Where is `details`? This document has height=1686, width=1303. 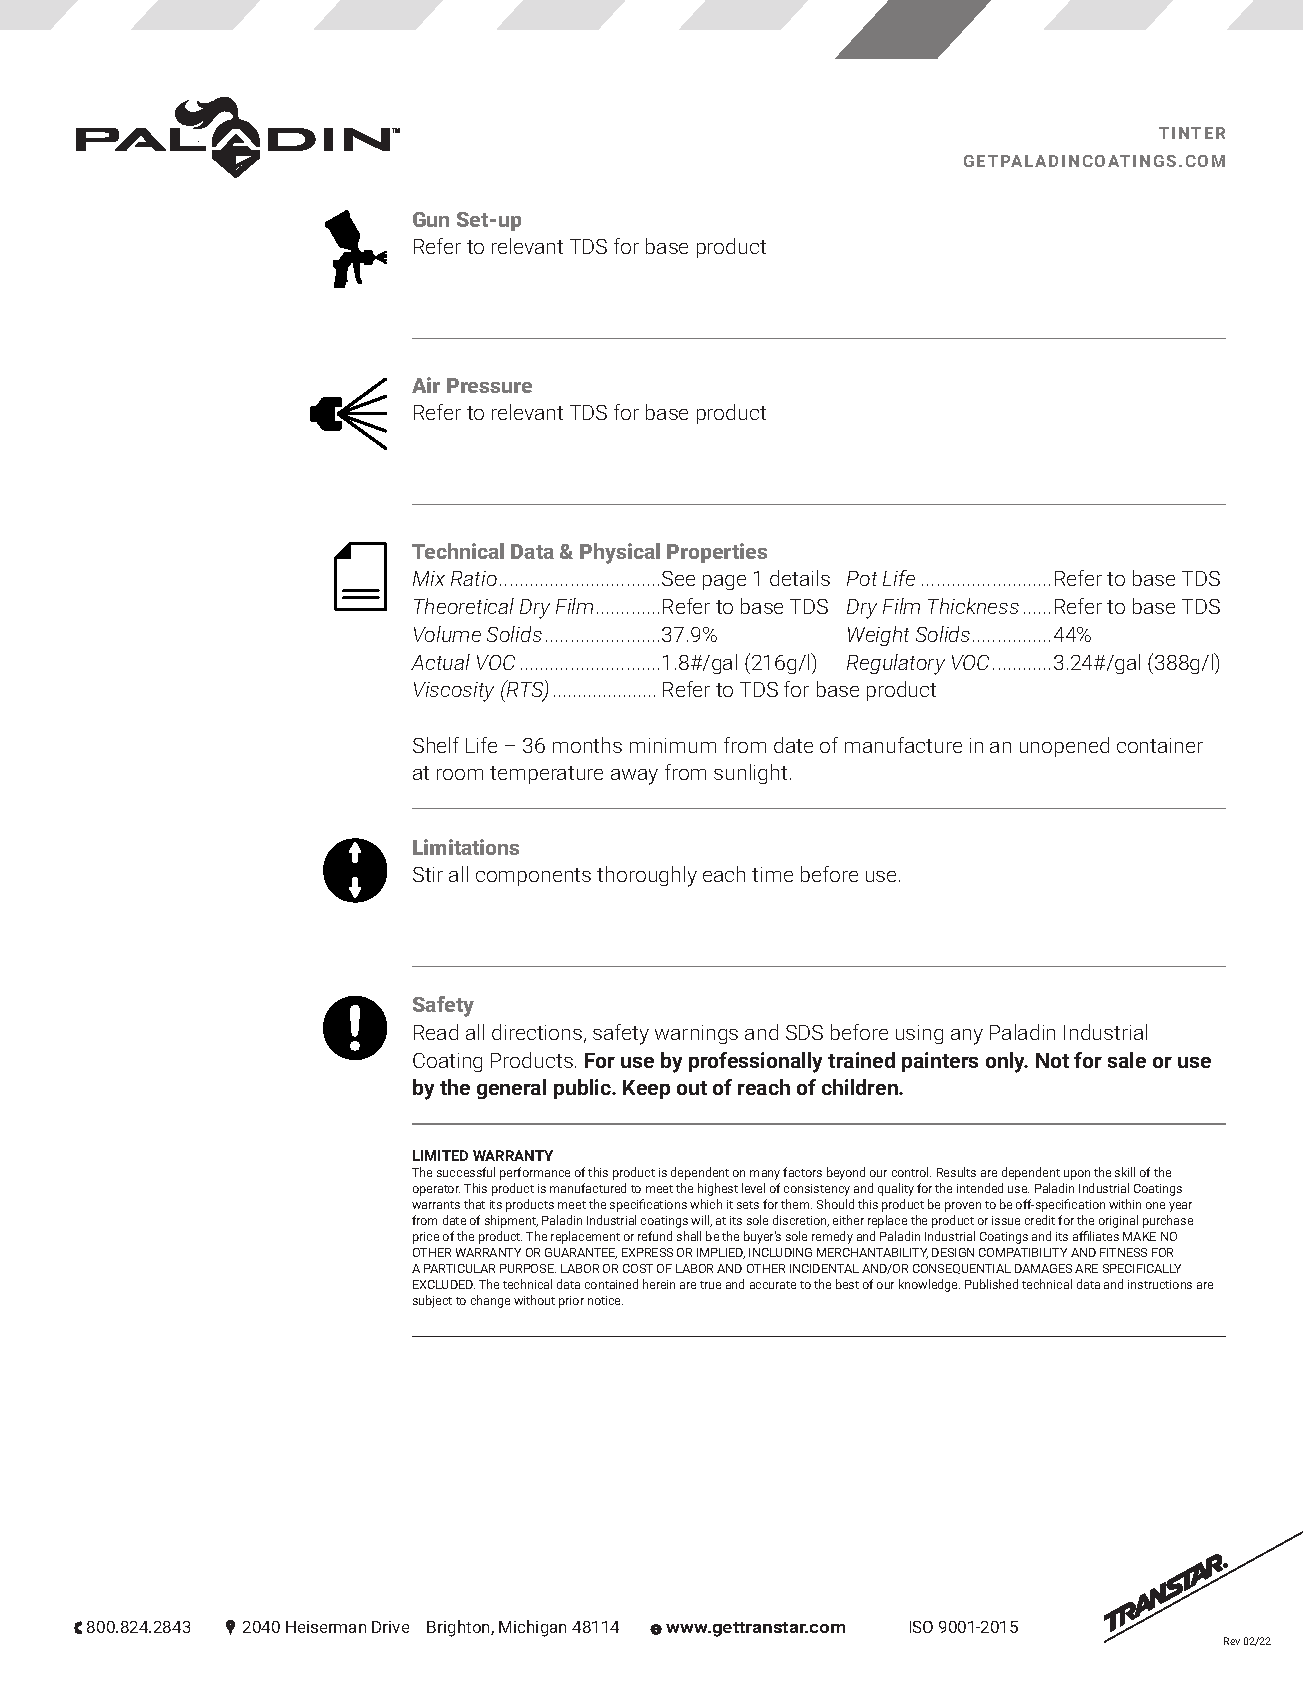 details is located at coordinates (800, 578).
